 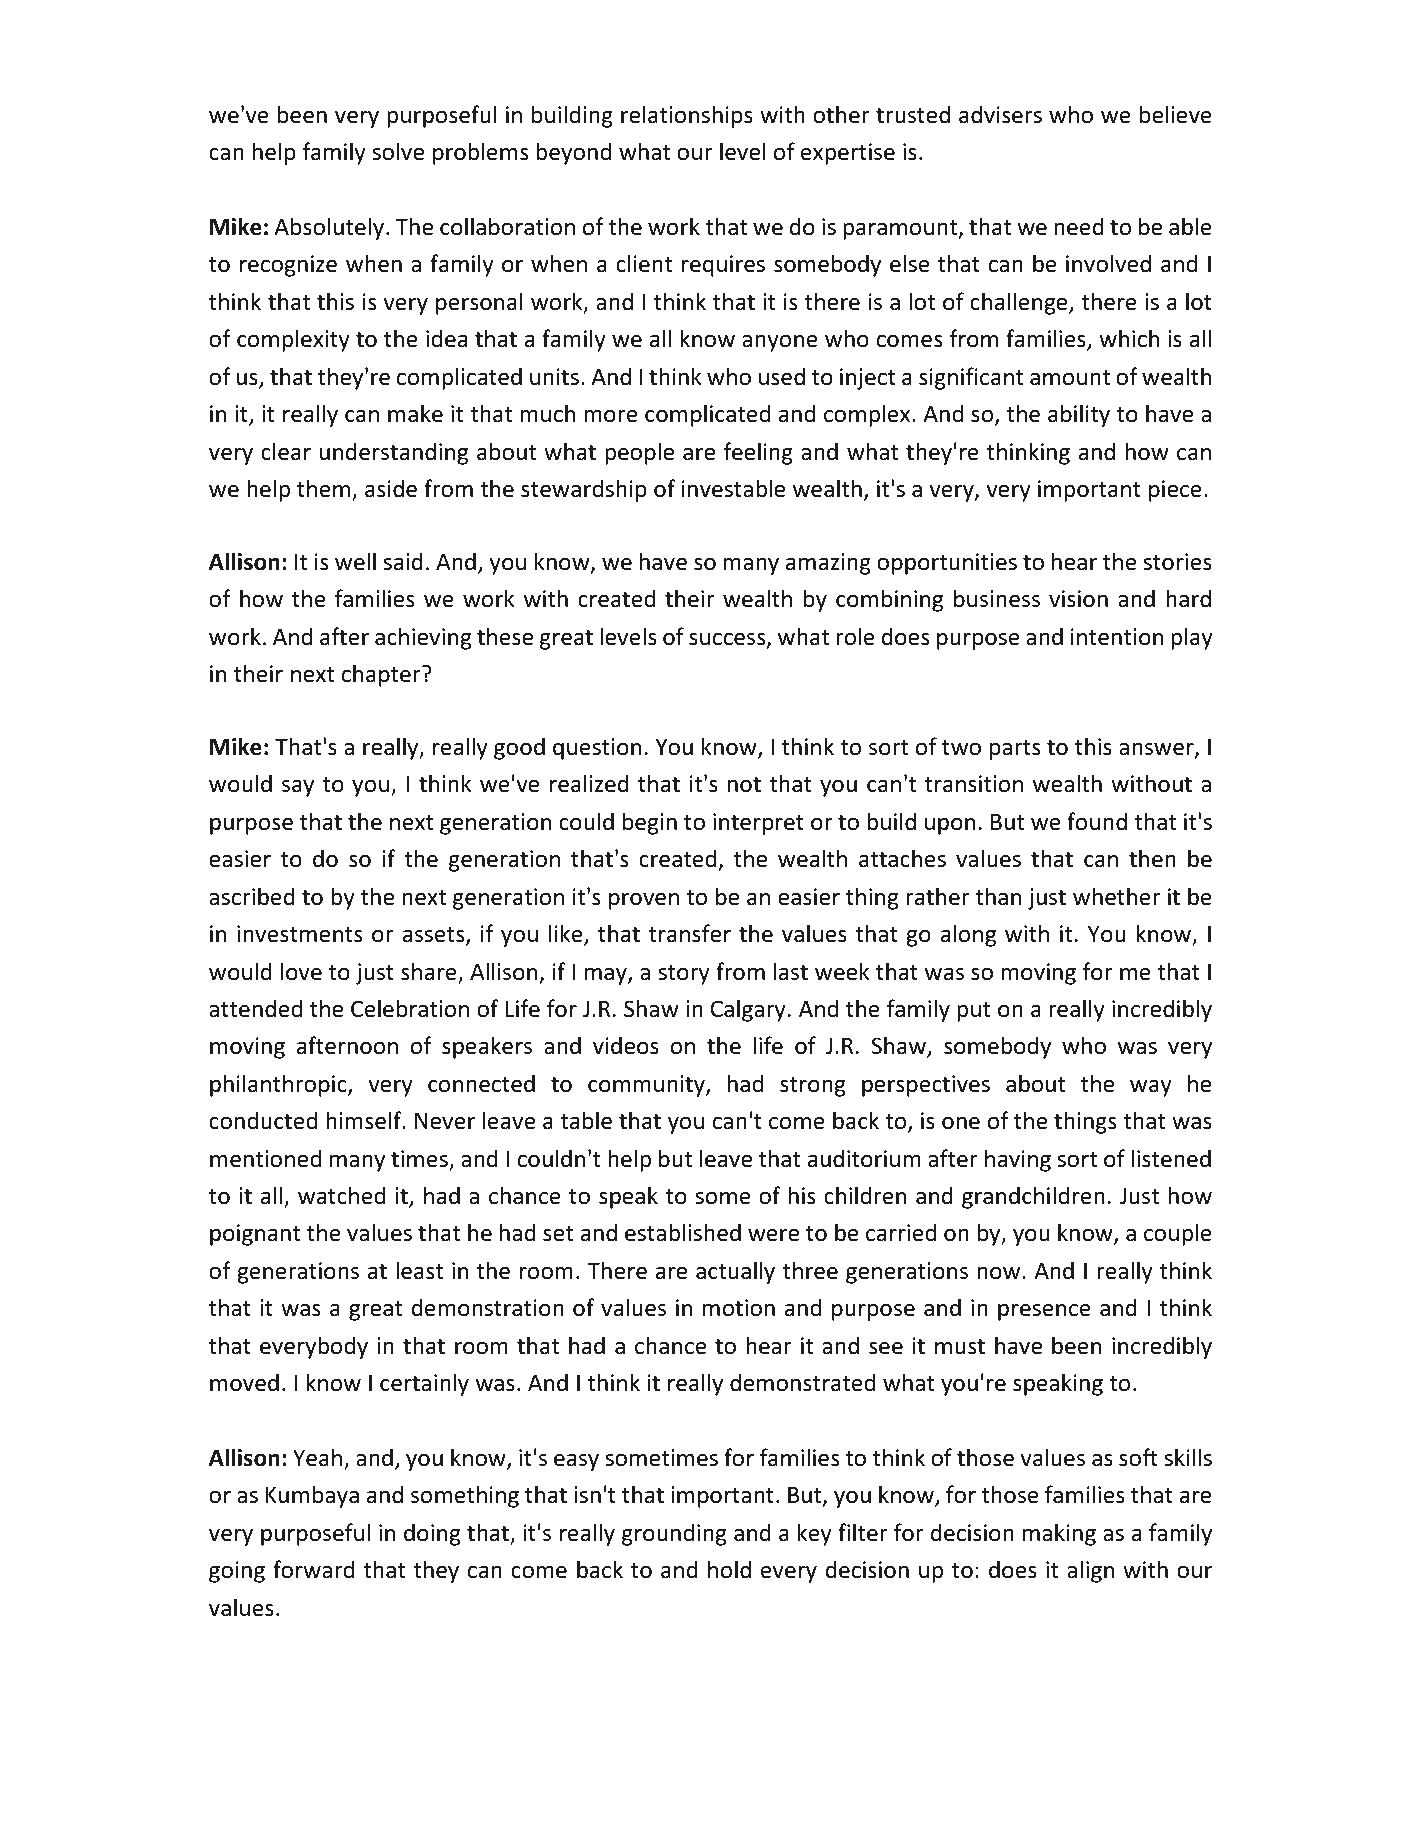 What do you see at coordinates (398, 151) in the page?
I see `solve` at bounding box center [398, 151].
